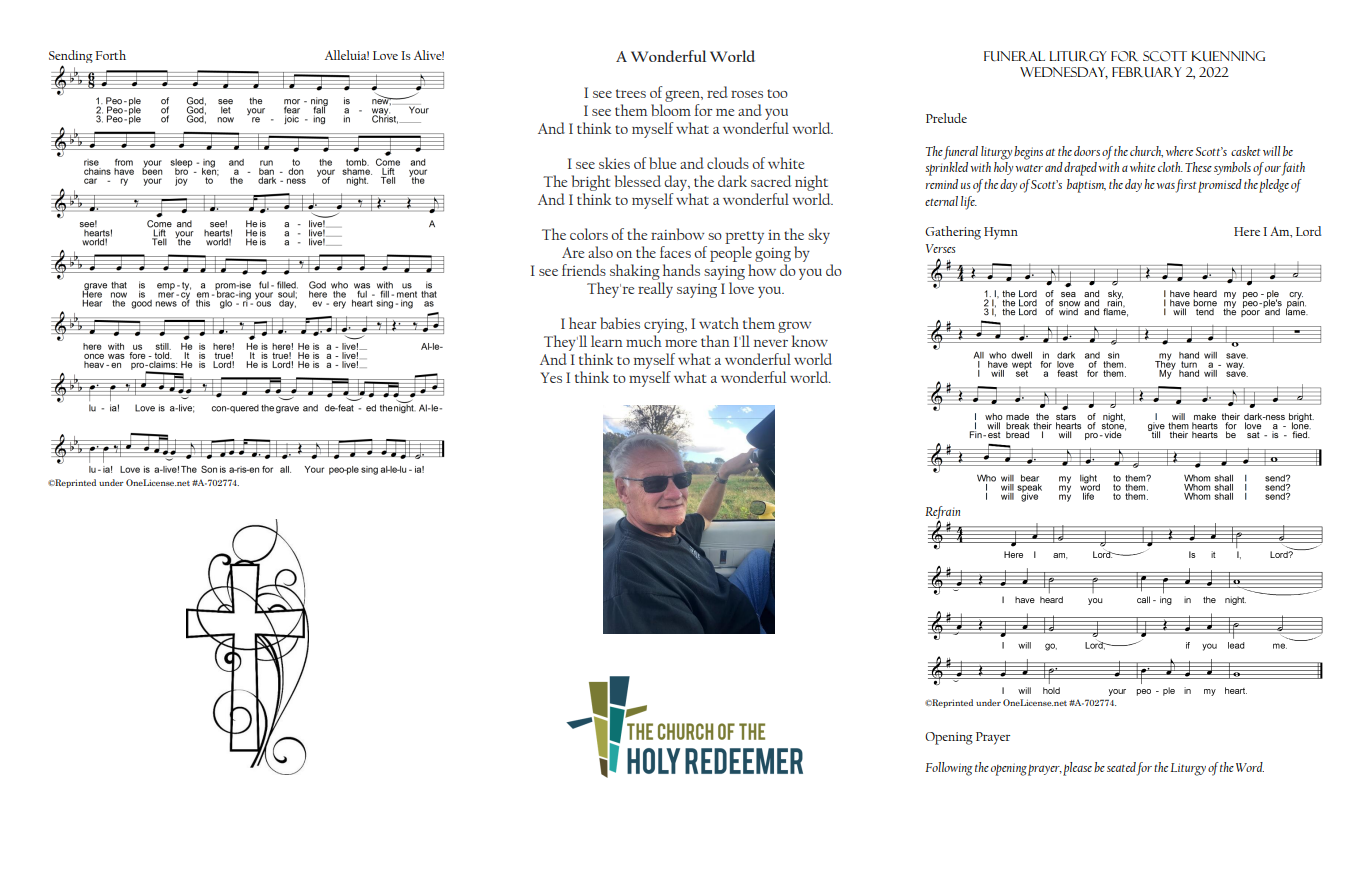 The width and height of the screenshot is (1372, 887). I want to click on Refrain, so click(942, 514).
